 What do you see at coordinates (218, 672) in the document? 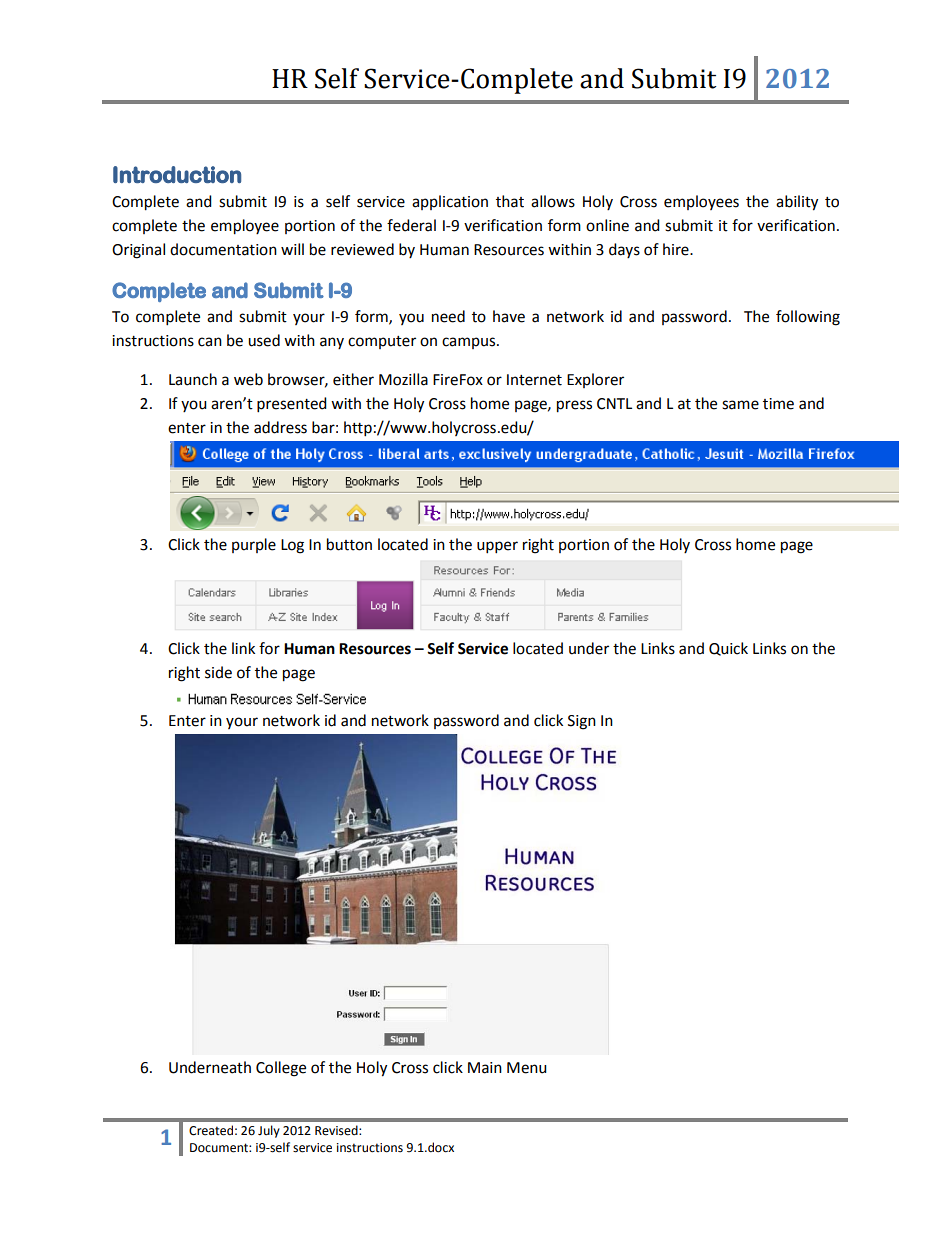
I see `side` at bounding box center [218, 672].
